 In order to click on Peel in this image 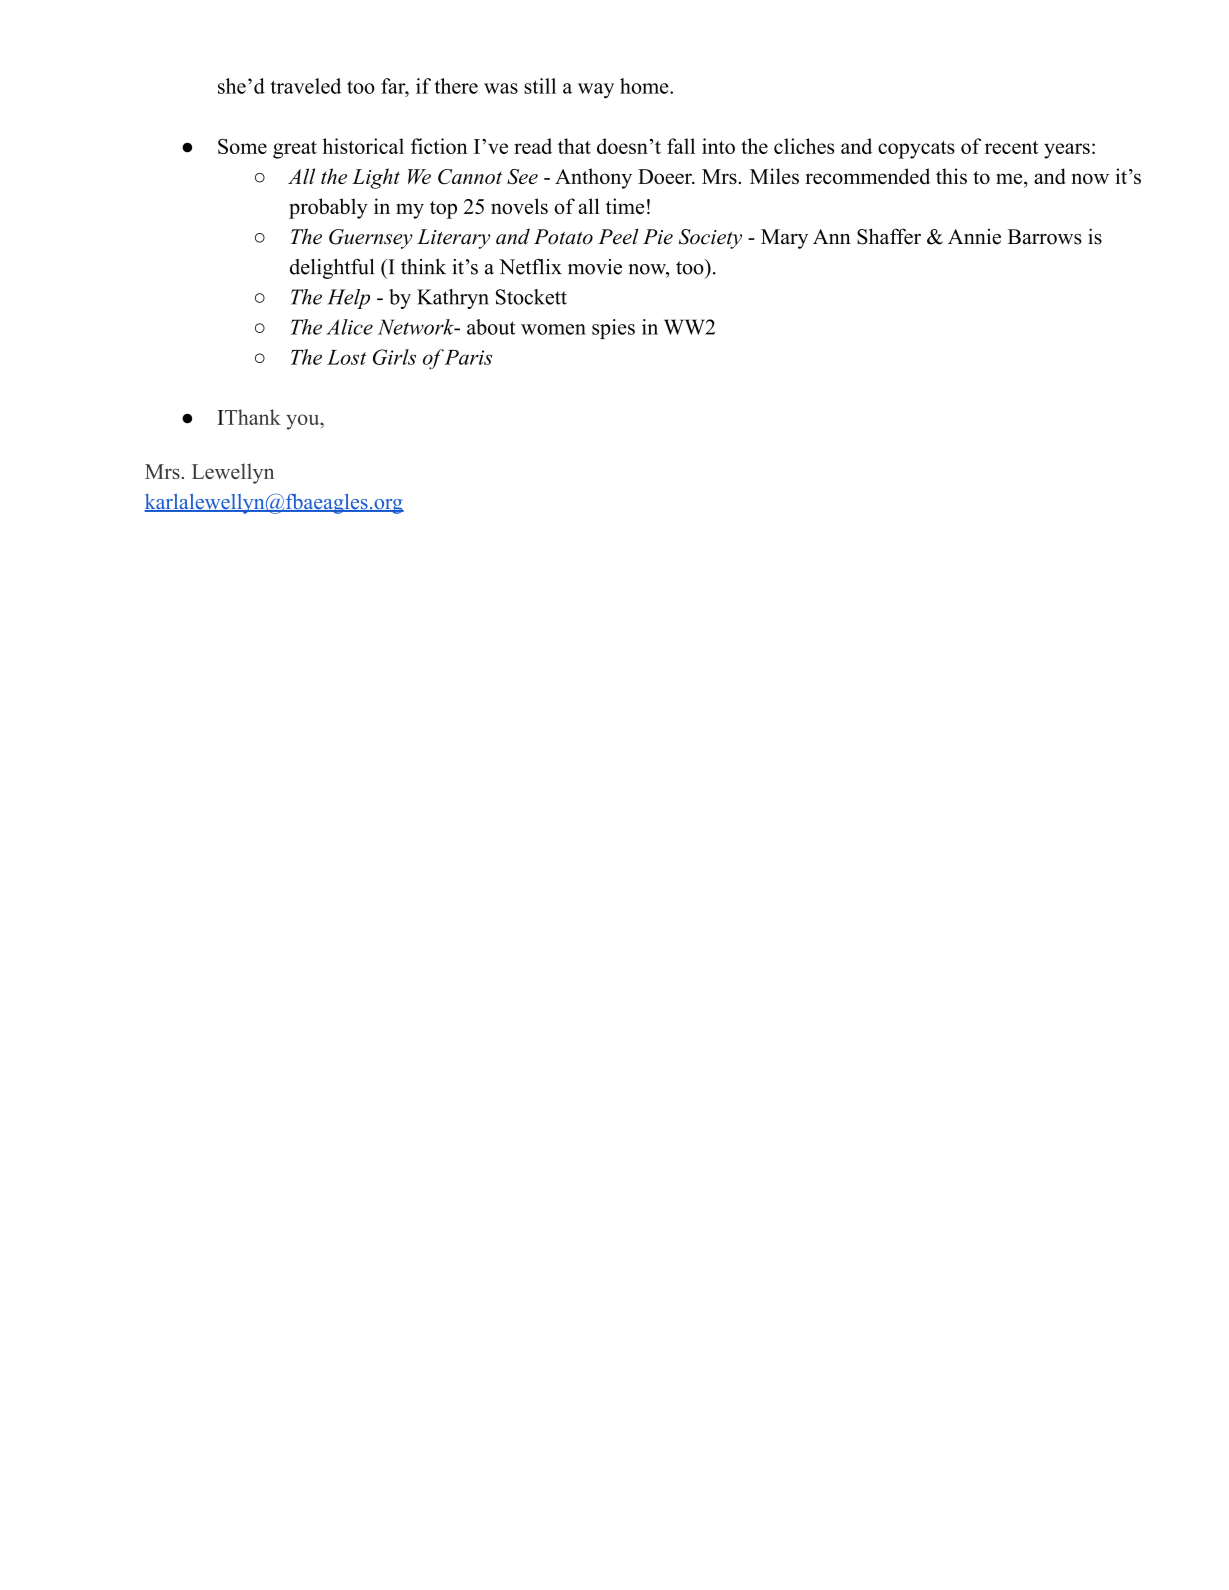, I will do `click(618, 237)`.
